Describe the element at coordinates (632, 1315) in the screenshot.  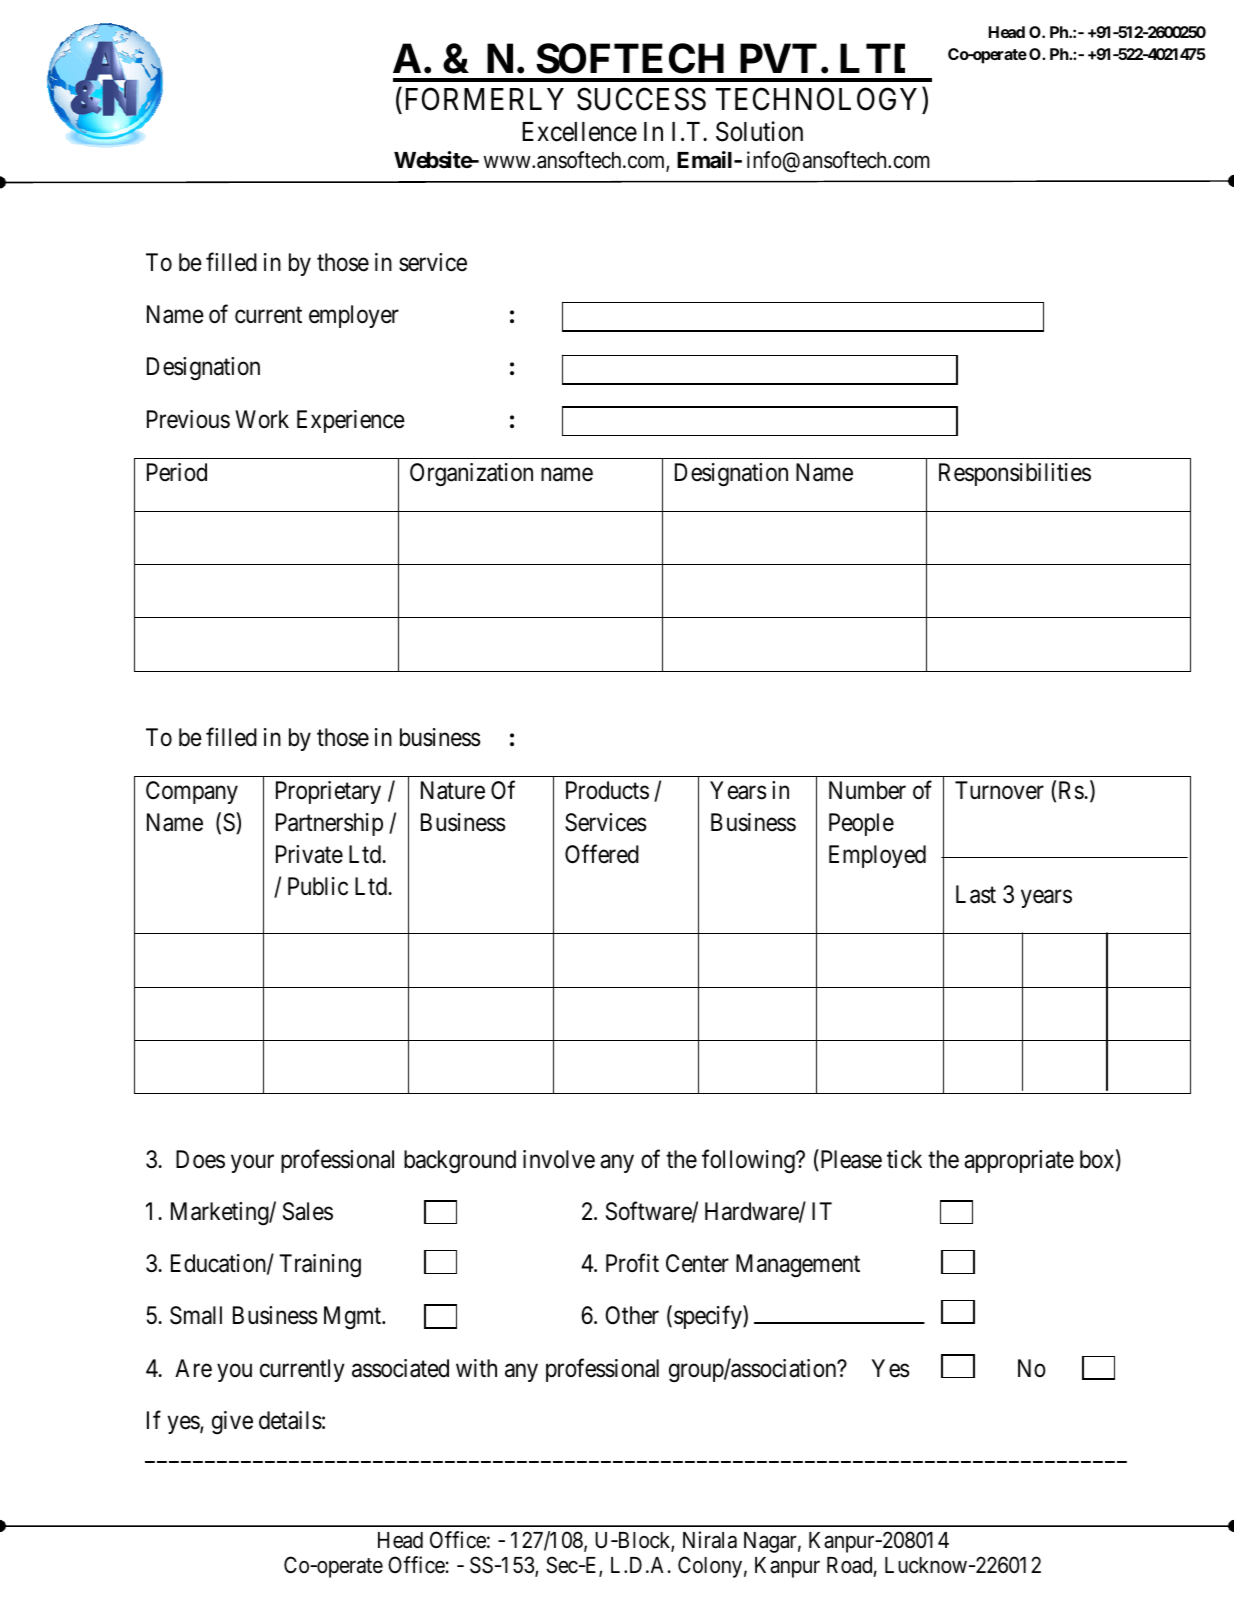
I see `Other` at that location.
